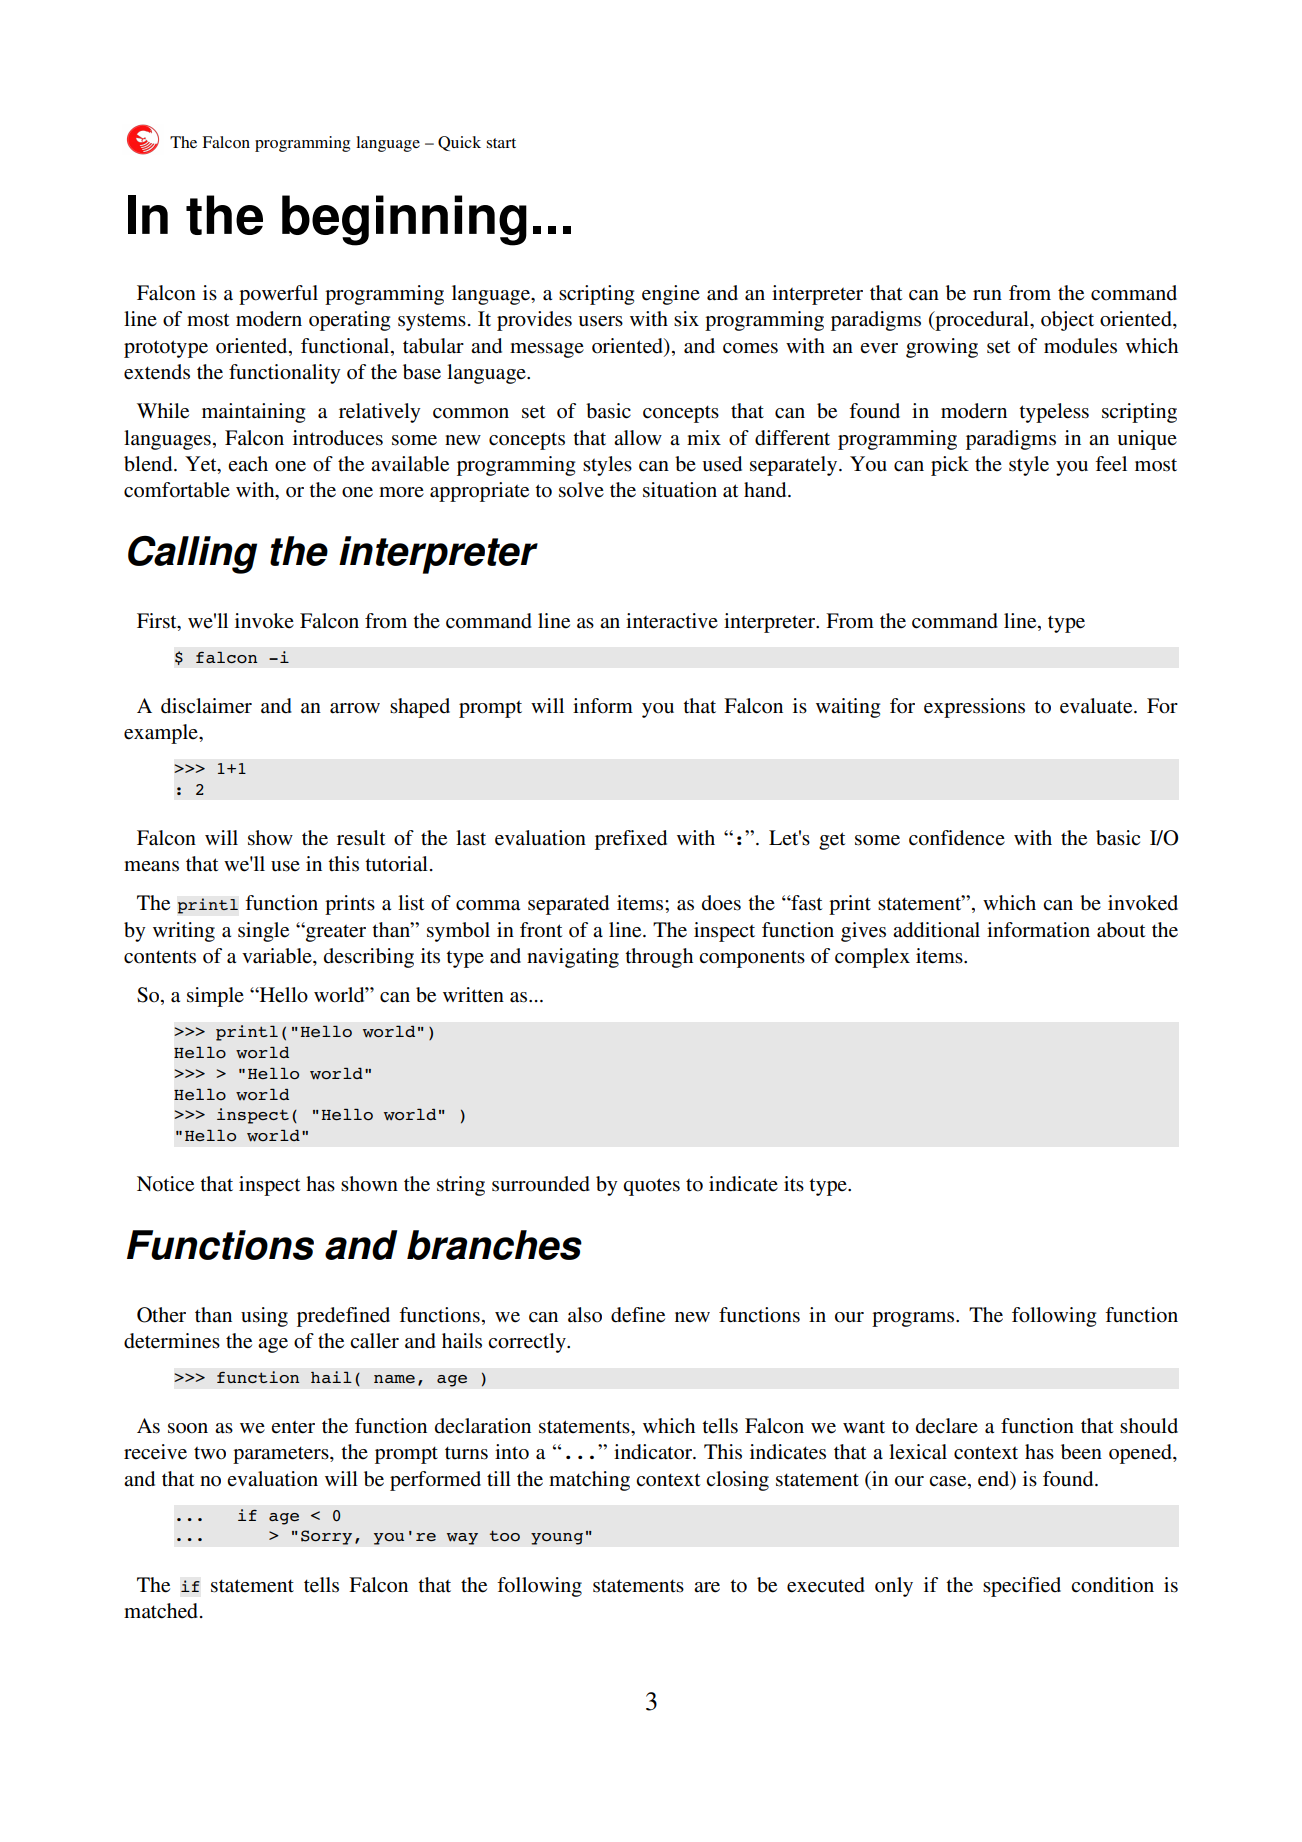 Image resolution: width=1302 pixels, height=1842 pixels. Describe the element at coordinates (404, 220) in the screenshot. I see `beginning` at that location.
